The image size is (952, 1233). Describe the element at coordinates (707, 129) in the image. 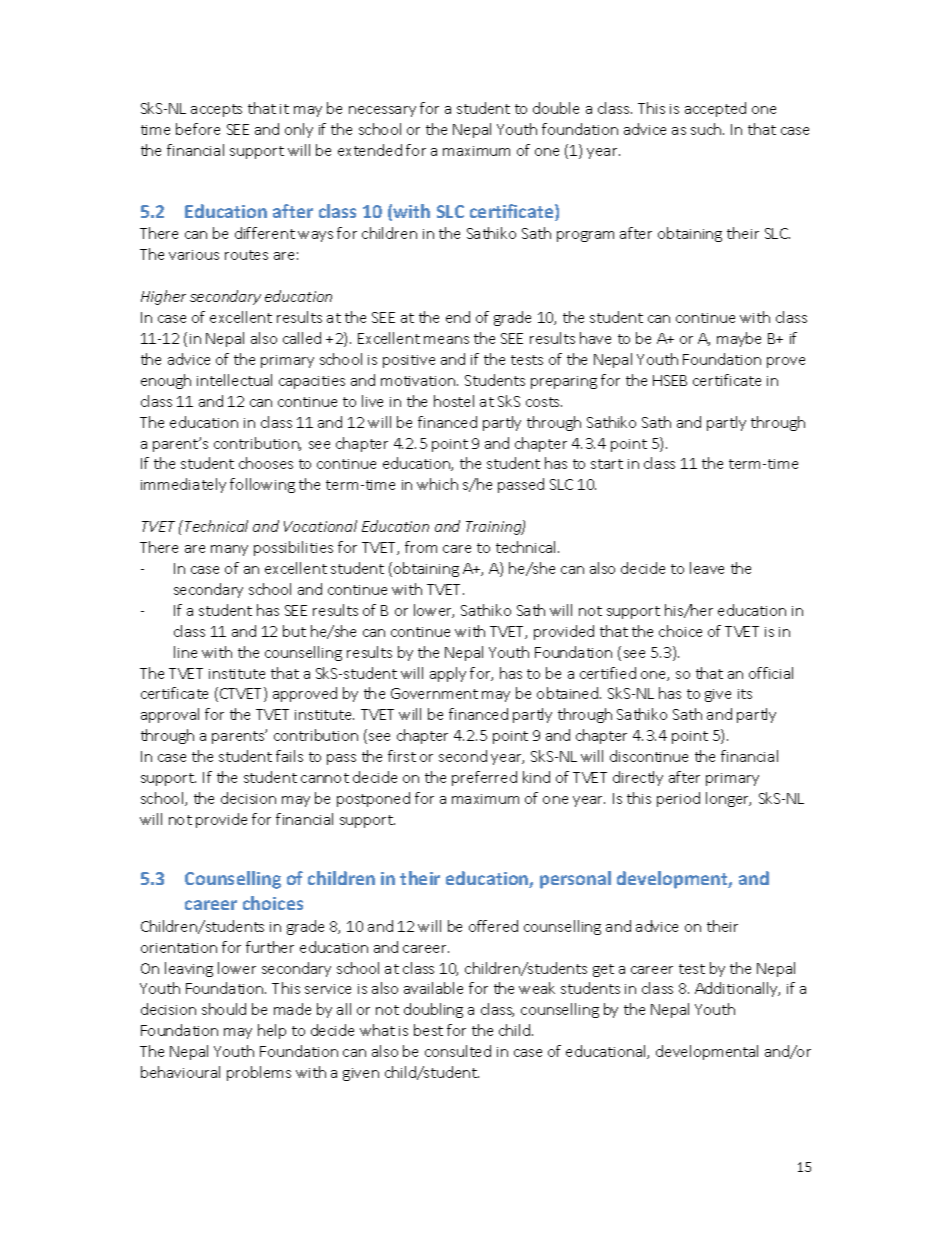

I see `such` at that location.
